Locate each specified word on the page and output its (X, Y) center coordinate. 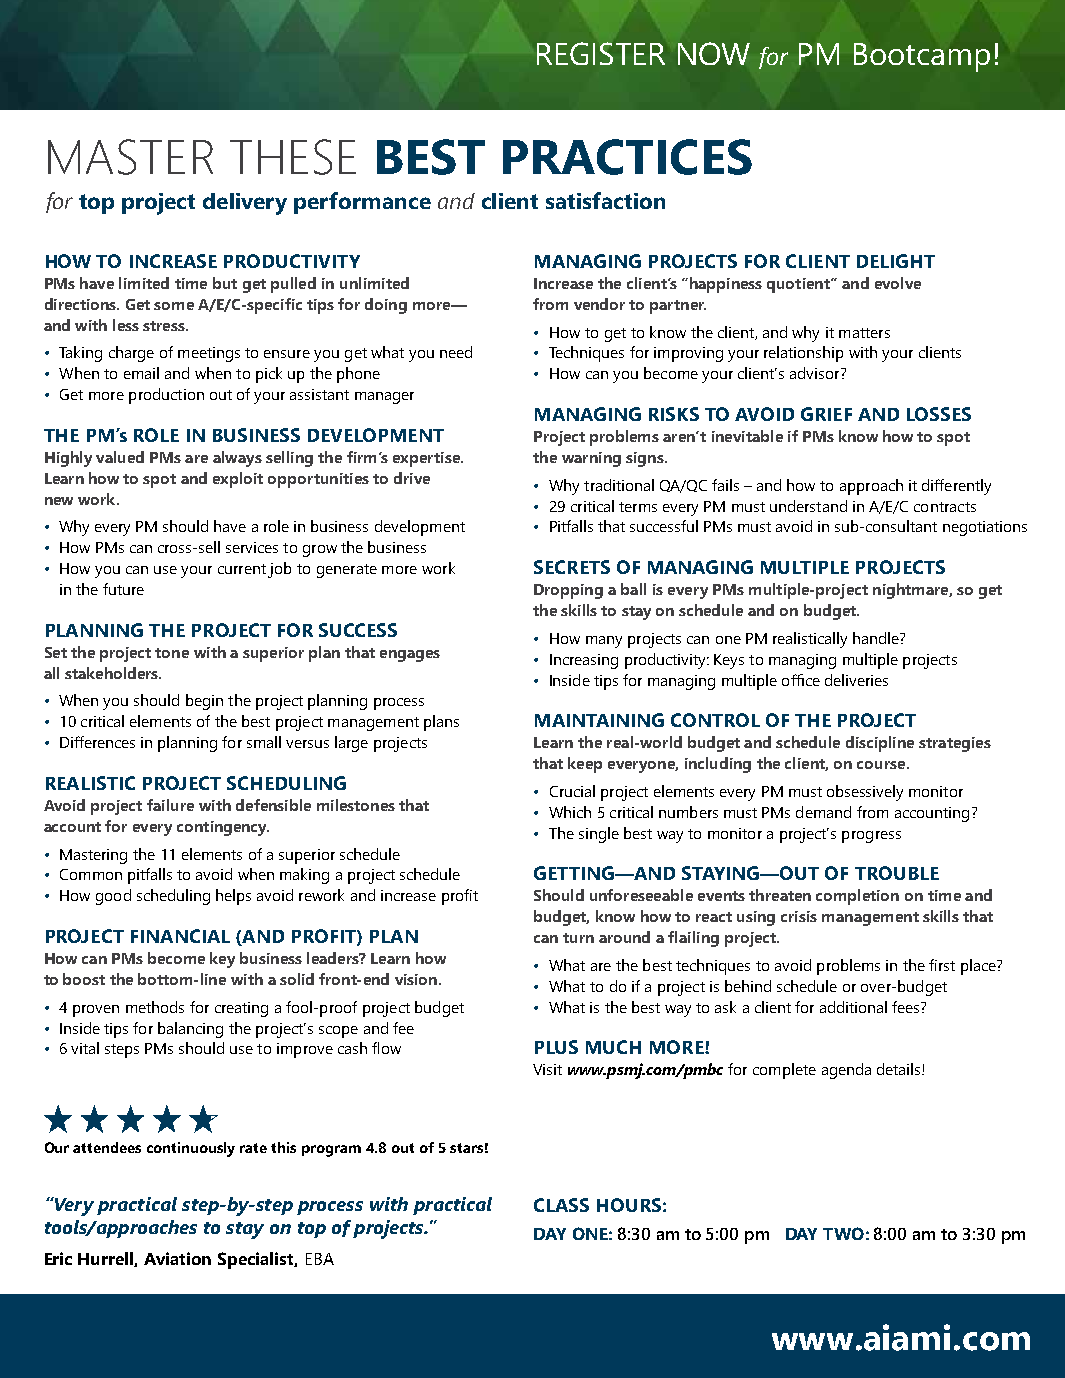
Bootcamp (922, 57)
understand (808, 506)
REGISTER (601, 53)
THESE (293, 157)
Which (570, 812)
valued (120, 457)
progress (871, 837)
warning (591, 459)
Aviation (177, 1258)
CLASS (561, 1205)
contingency (223, 828)
